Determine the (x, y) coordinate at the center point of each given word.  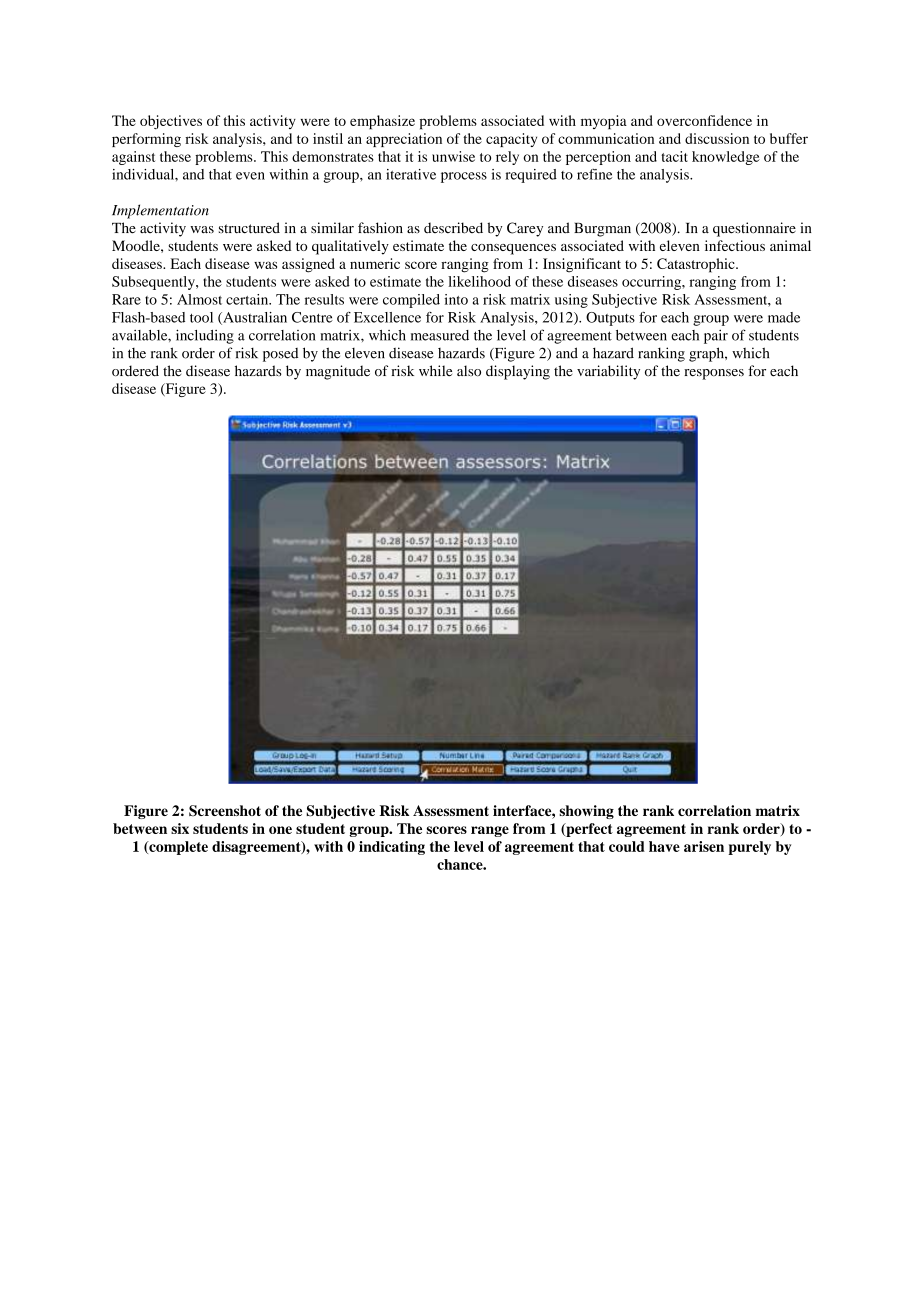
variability (608, 372)
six (180, 828)
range (490, 831)
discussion (717, 138)
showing (586, 812)
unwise (453, 156)
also (469, 371)
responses (714, 374)
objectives (171, 122)
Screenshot (225, 811)
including (205, 336)
